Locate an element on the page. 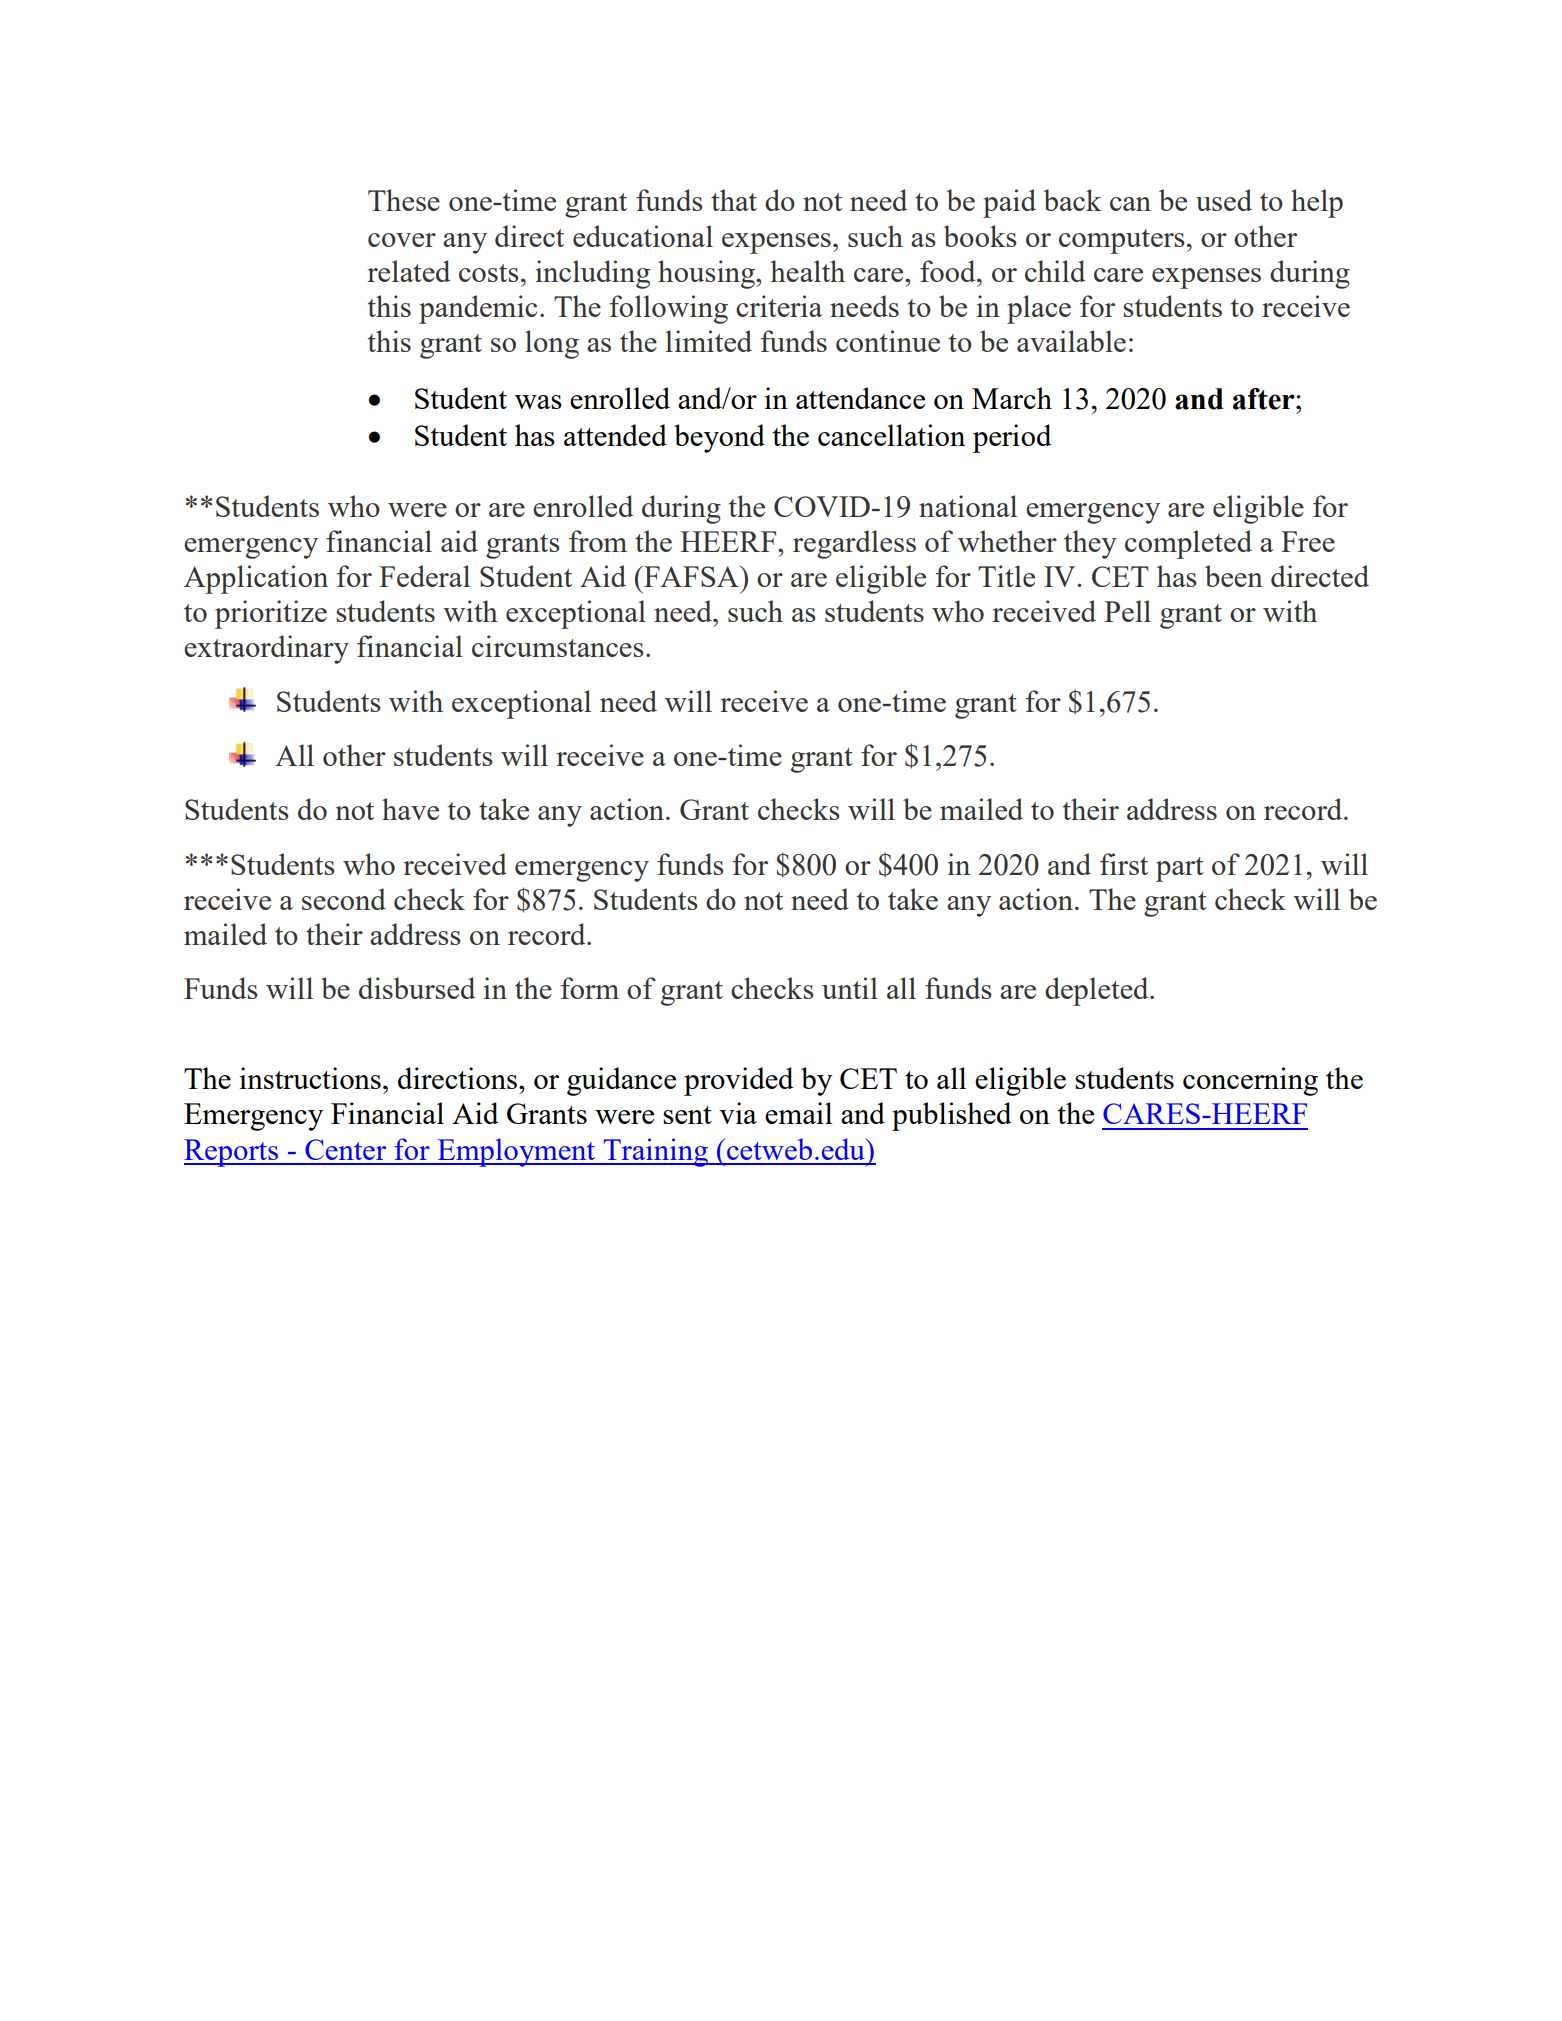 The image size is (1562, 2021). email is located at coordinates (798, 1113).
